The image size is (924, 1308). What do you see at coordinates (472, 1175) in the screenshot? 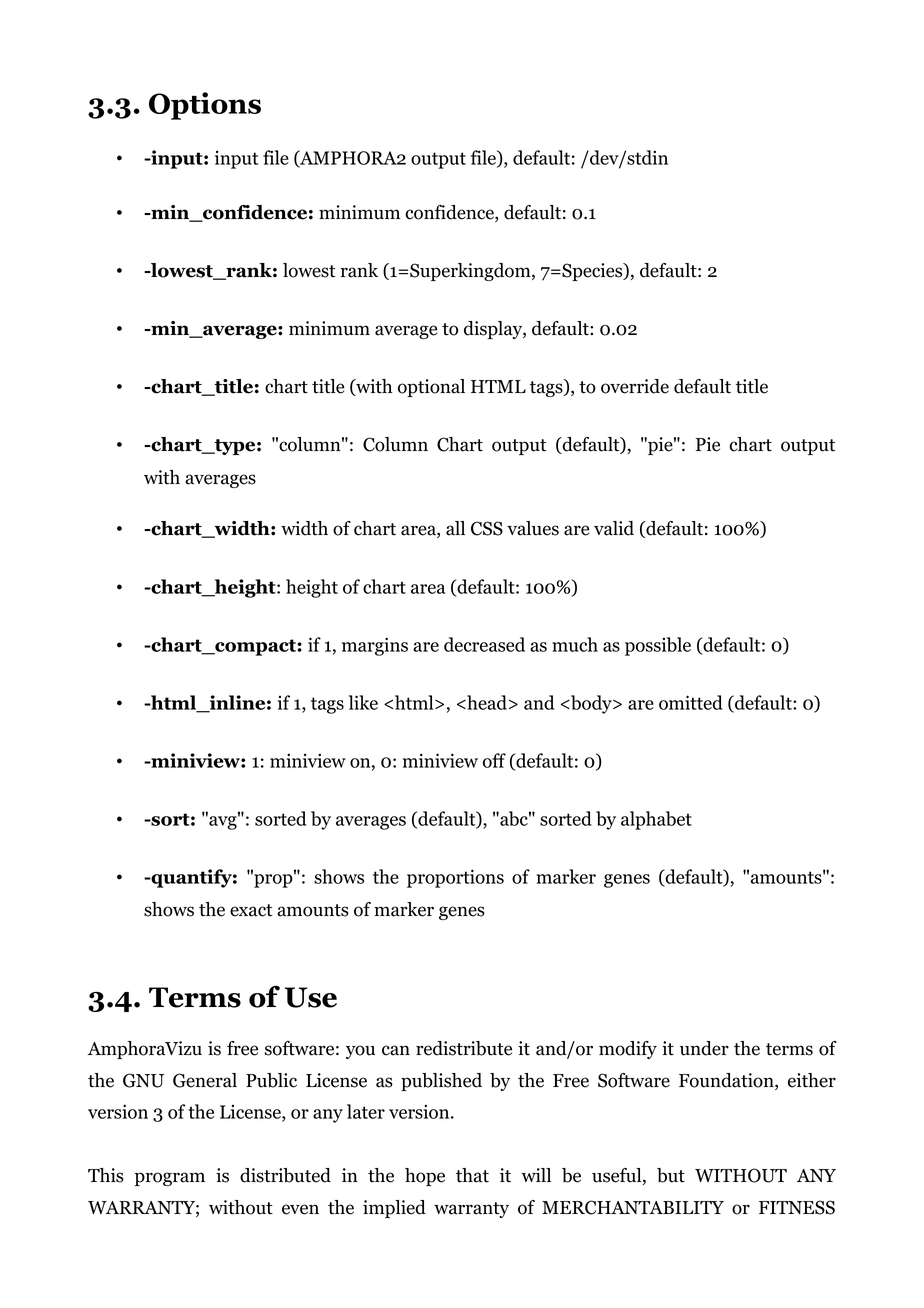
I see `that` at bounding box center [472, 1175].
